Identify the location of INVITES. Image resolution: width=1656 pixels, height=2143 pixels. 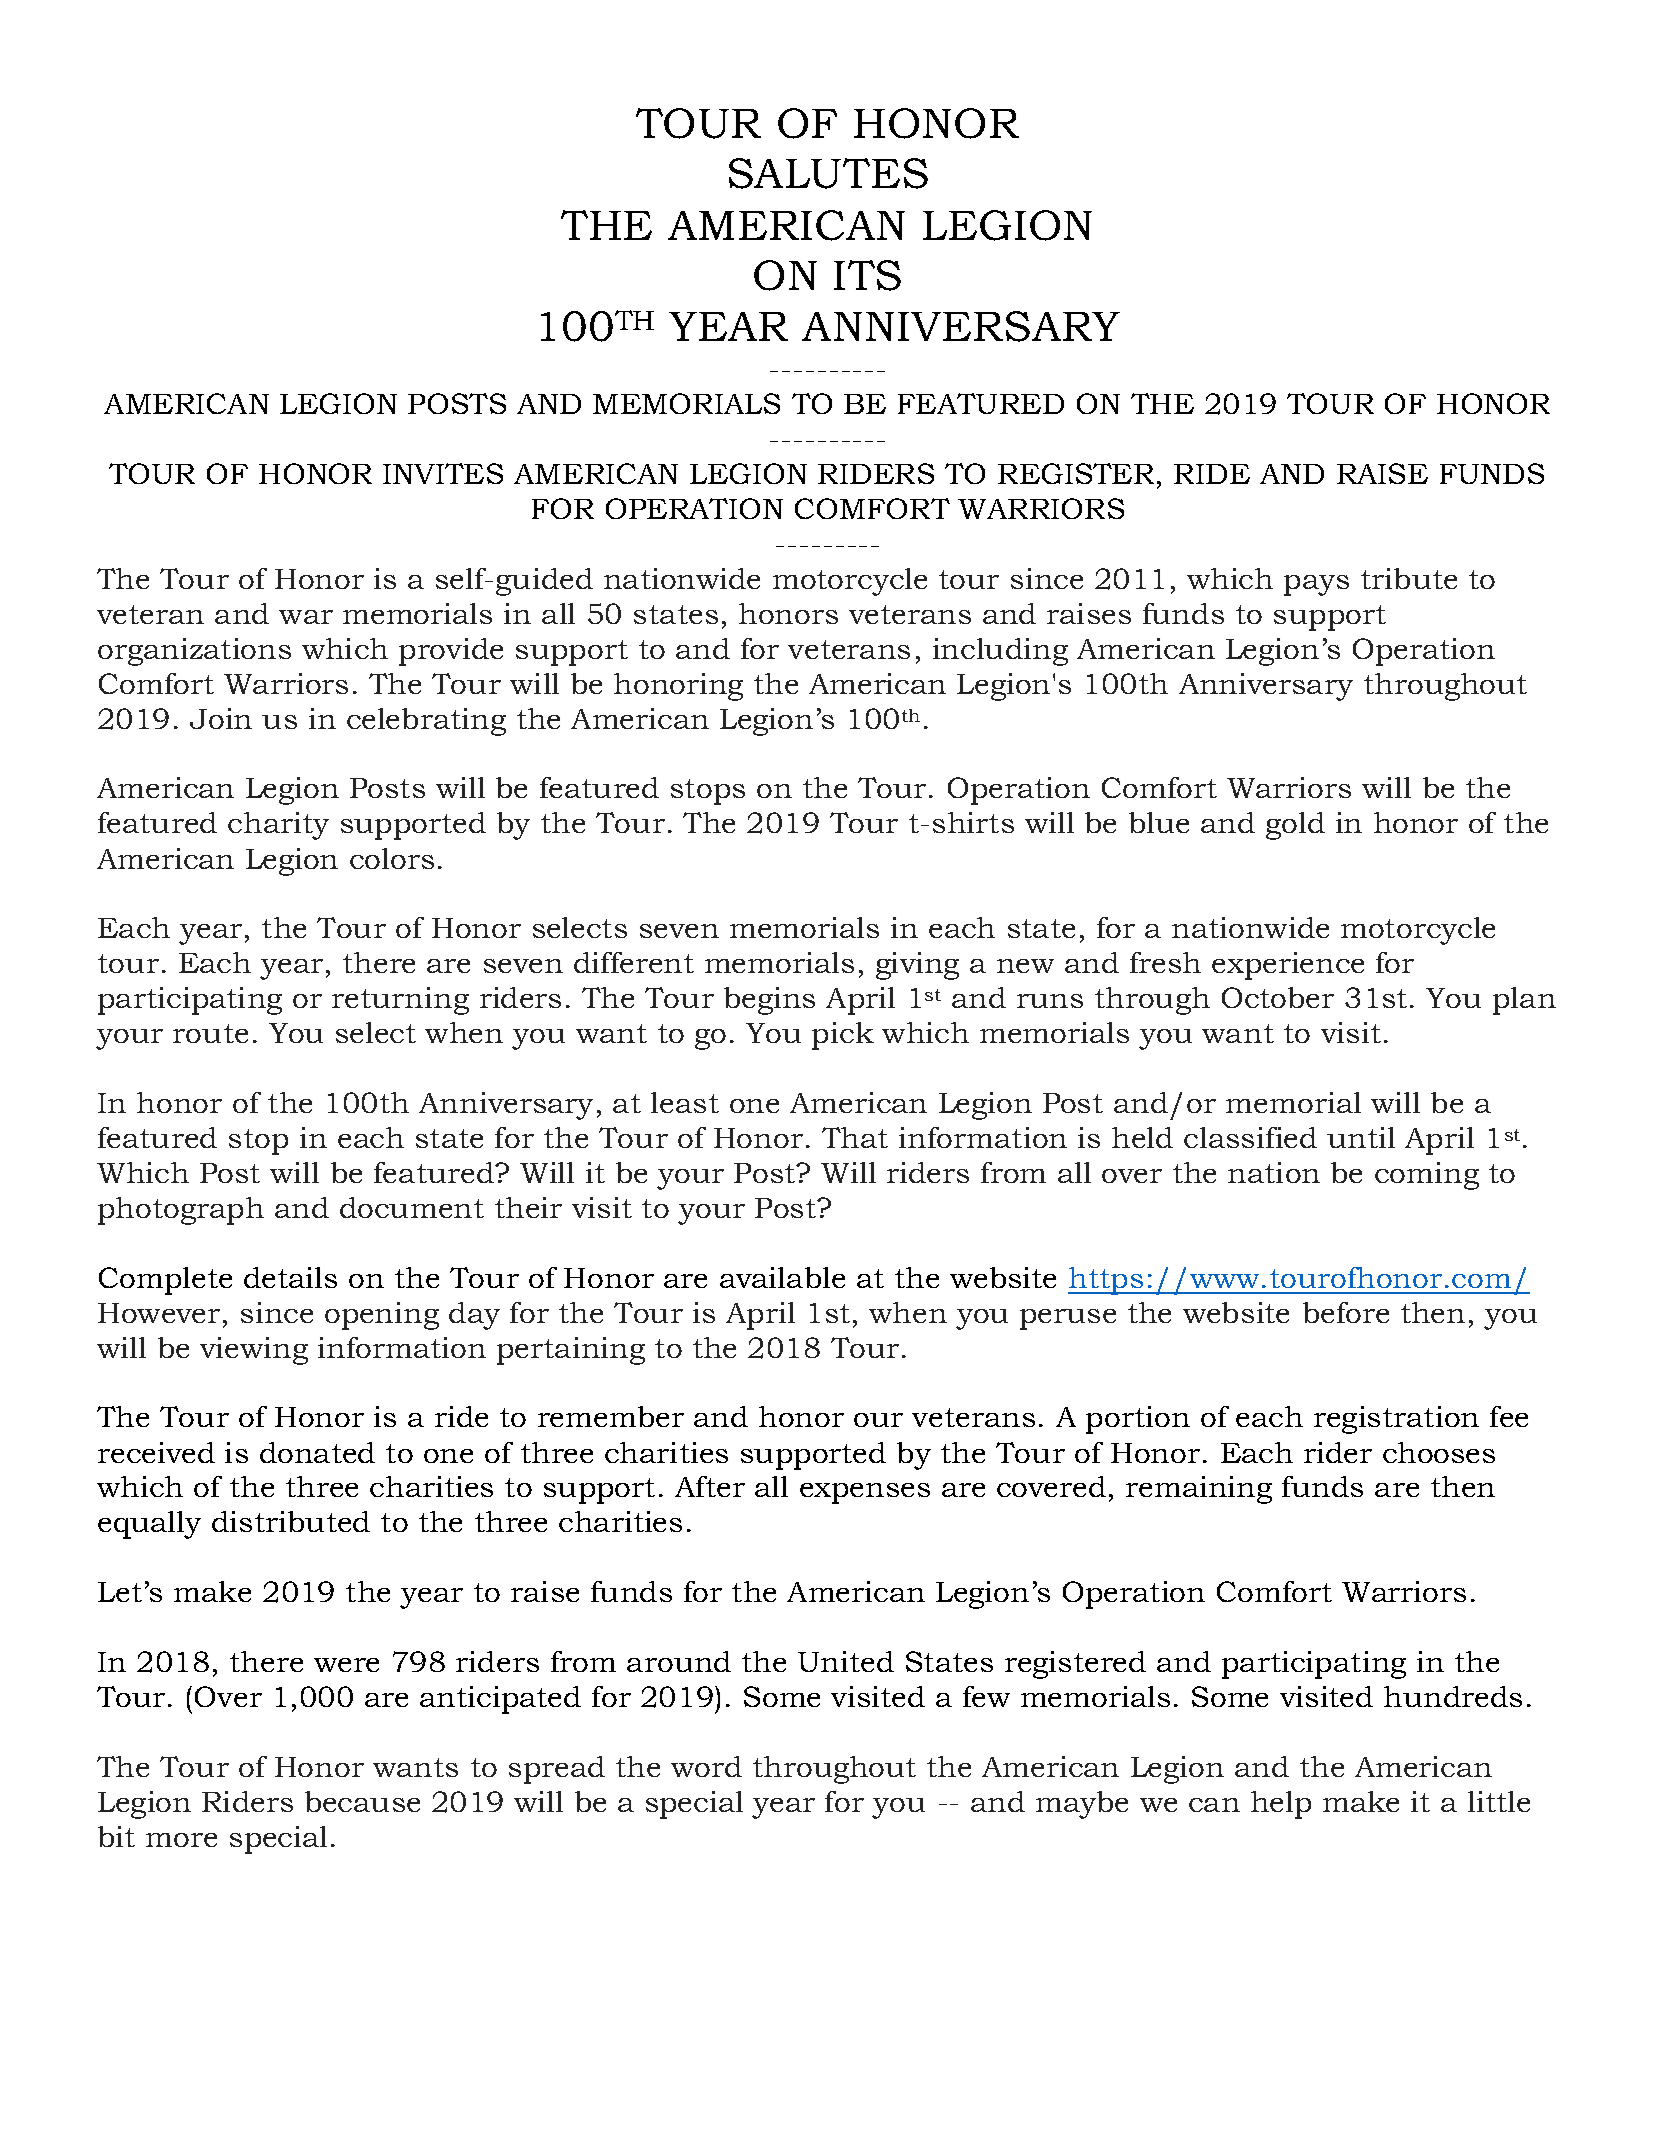
(443, 473).
